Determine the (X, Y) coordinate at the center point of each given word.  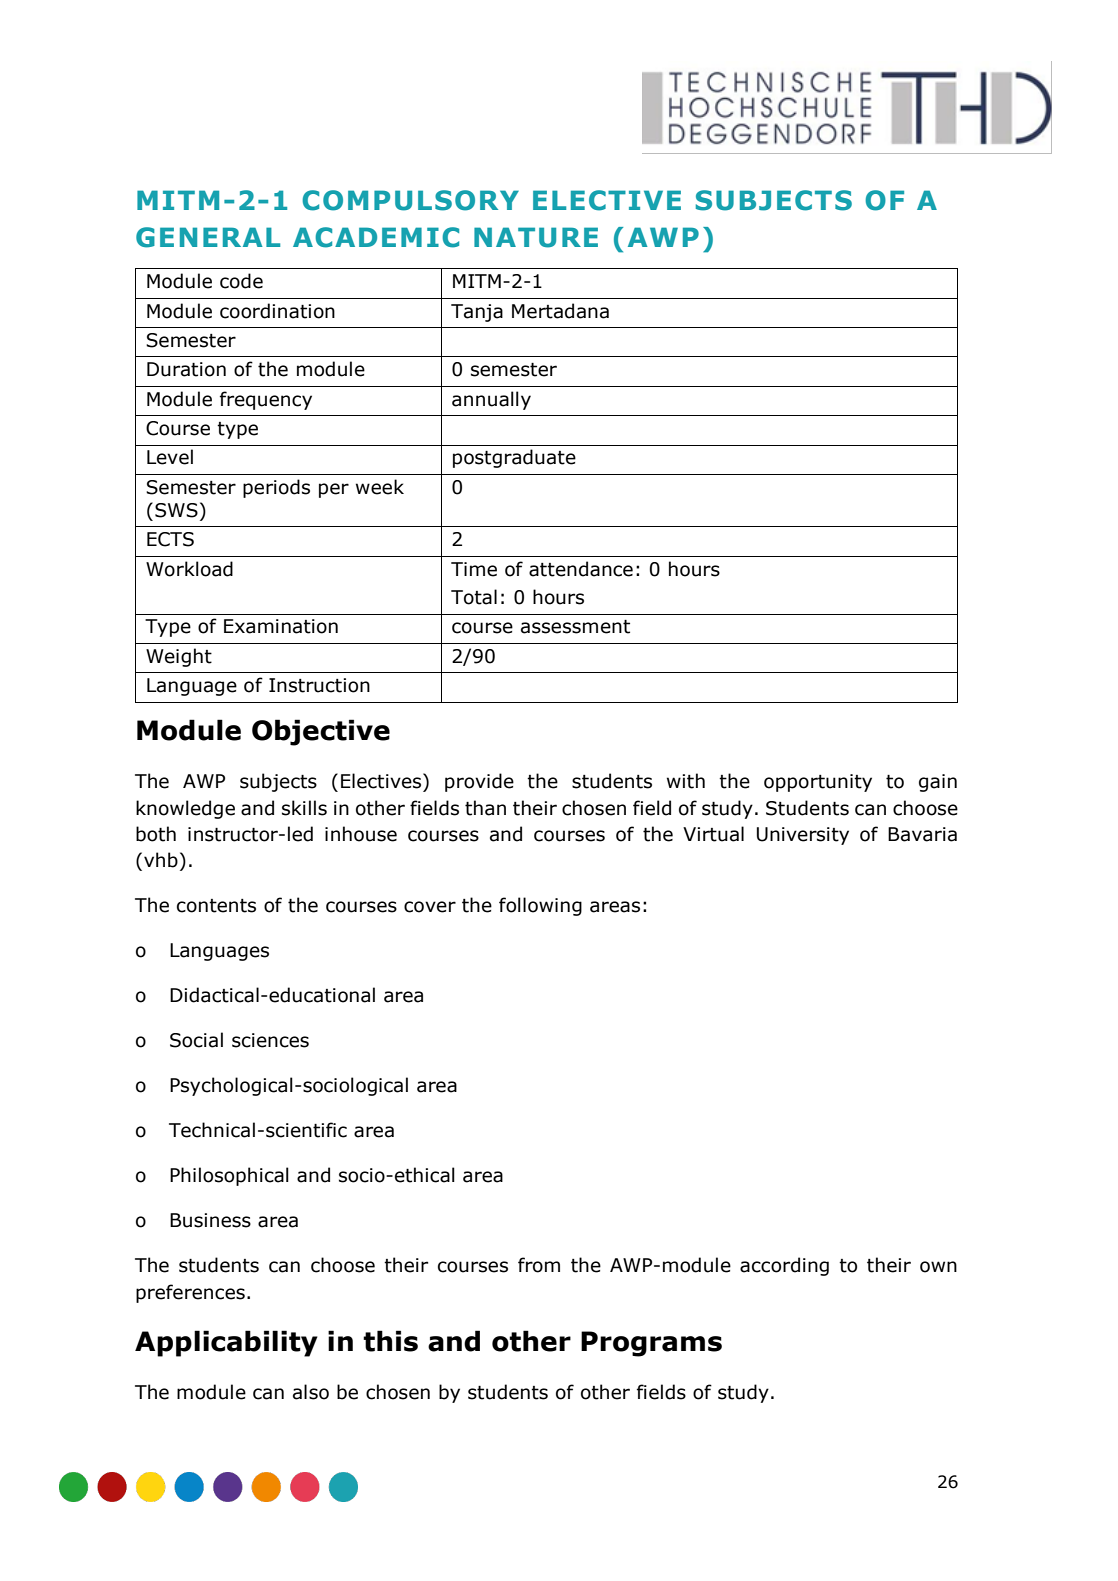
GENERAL (208, 237)
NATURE (536, 237)
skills (304, 808)
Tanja (477, 313)
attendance (581, 569)
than (485, 808)
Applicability (226, 1343)
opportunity (818, 783)
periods (276, 488)
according (784, 1266)
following (540, 906)
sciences (270, 1040)
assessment (575, 627)
